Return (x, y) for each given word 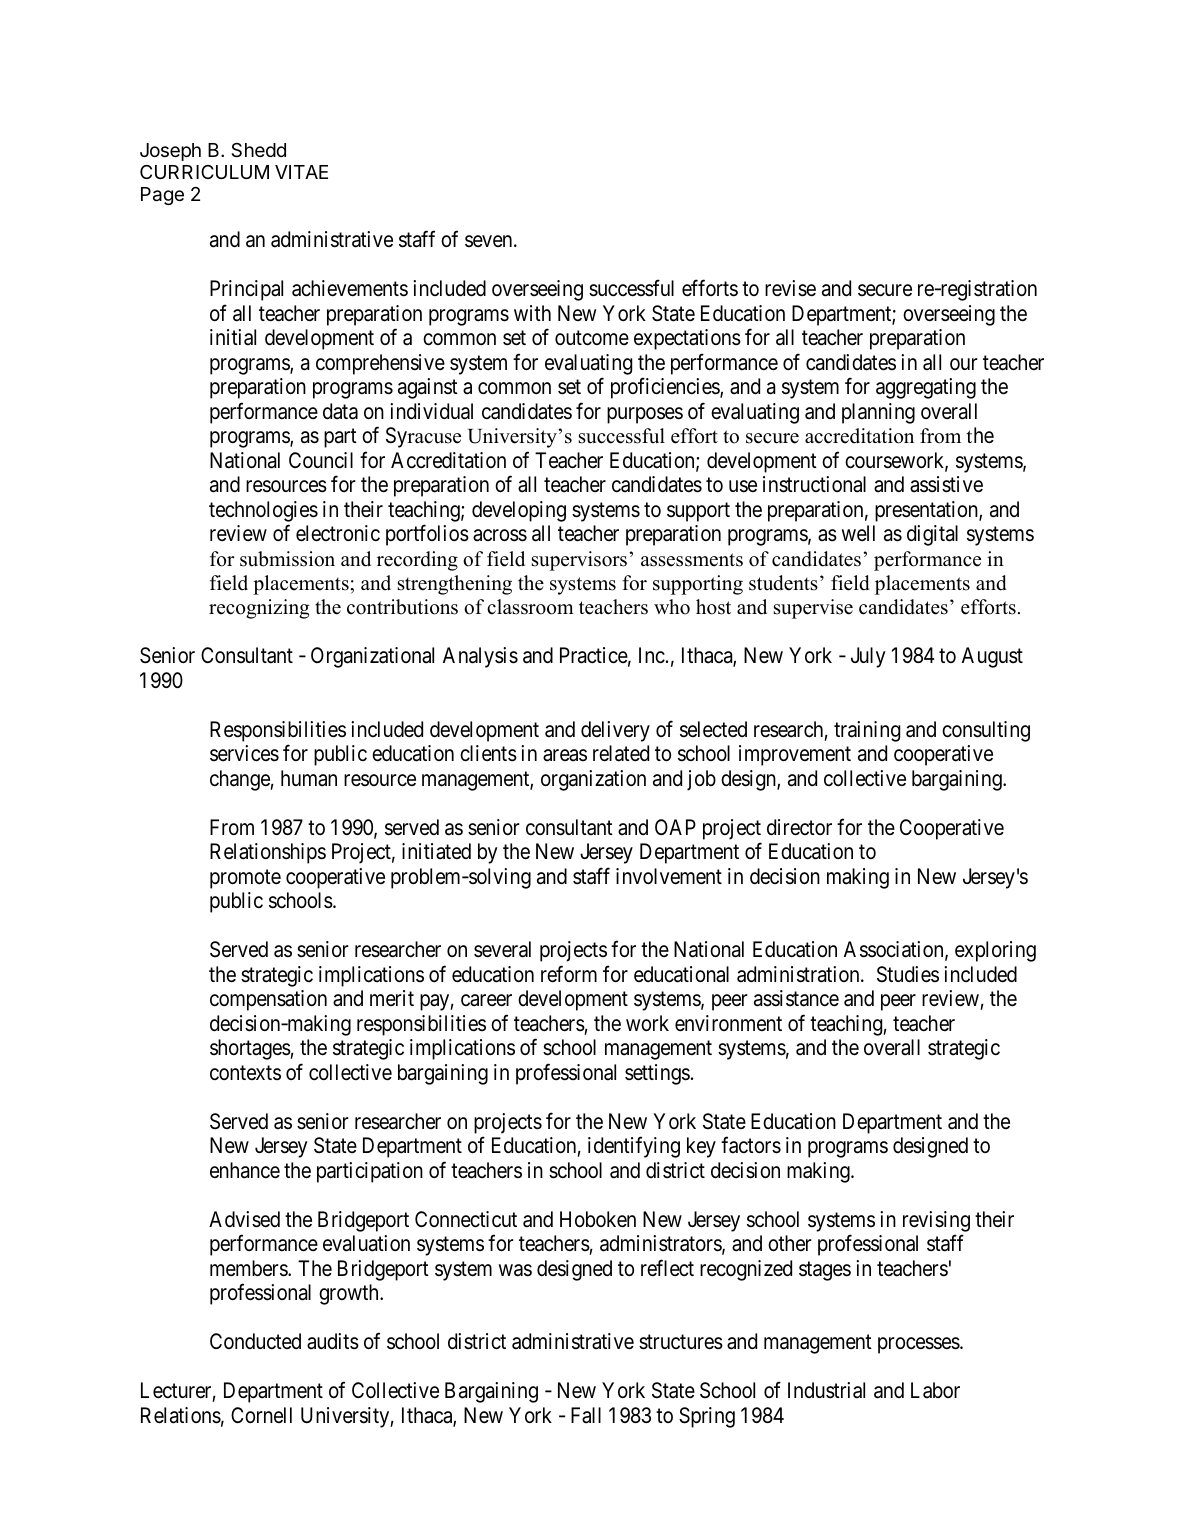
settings (657, 1074)
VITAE (301, 172)
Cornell (261, 1415)
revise (790, 288)
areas (565, 756)
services (244, 753)
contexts (245, 1072)
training (867, 731)
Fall (586, 1415)
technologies (263, 511)
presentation (927, 511)
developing (519, 511)
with (532, 313)
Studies (908, 974)
